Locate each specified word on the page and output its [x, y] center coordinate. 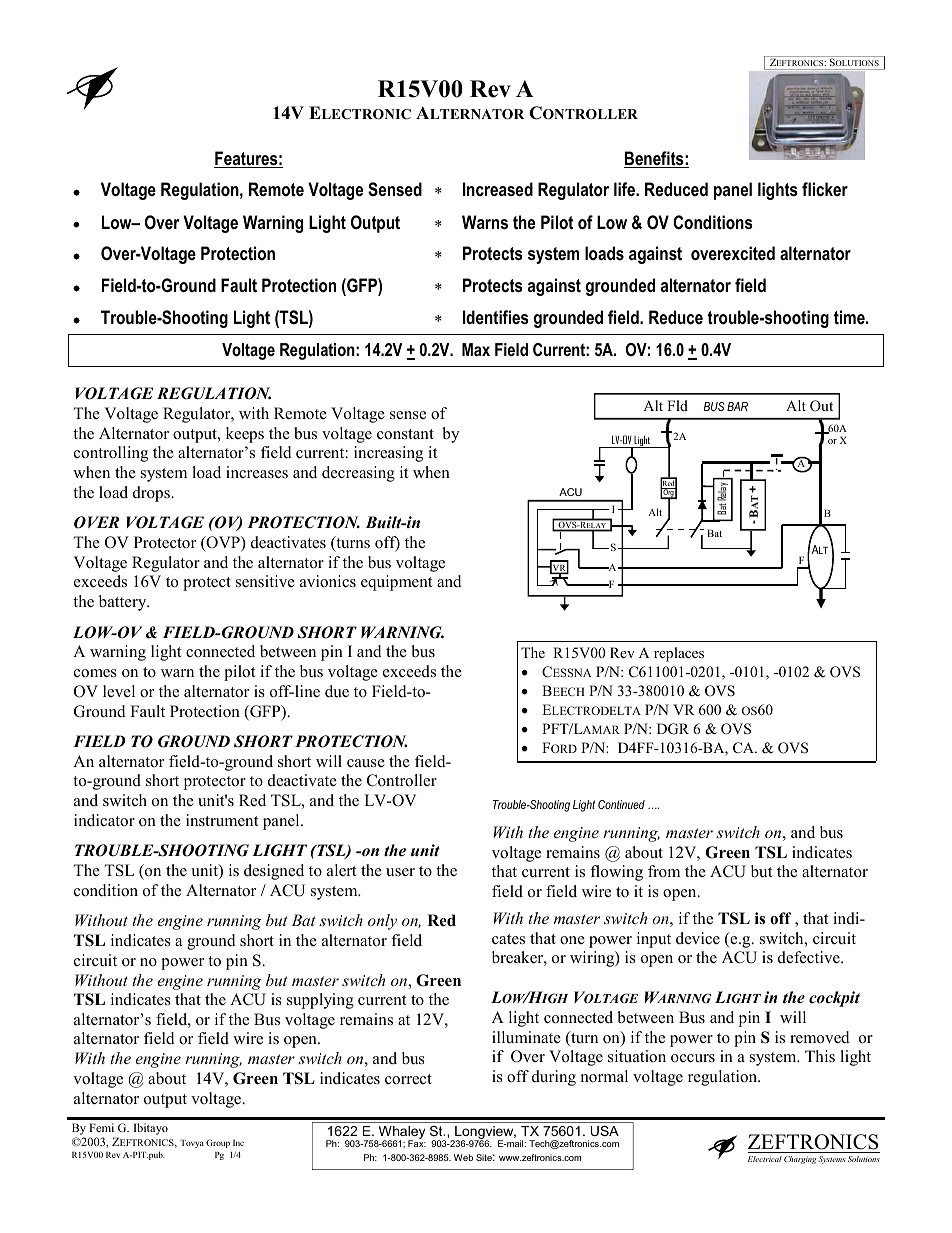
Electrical [765, 1159]
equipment [396, 583]
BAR [737, 406]
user [400, 872]
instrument [222, 820]
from [664, 871]
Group [218, 1143]
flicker [825, 189]
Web [463, 1157]
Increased [498, 189]
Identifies [496, 317]
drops [152, 494]
